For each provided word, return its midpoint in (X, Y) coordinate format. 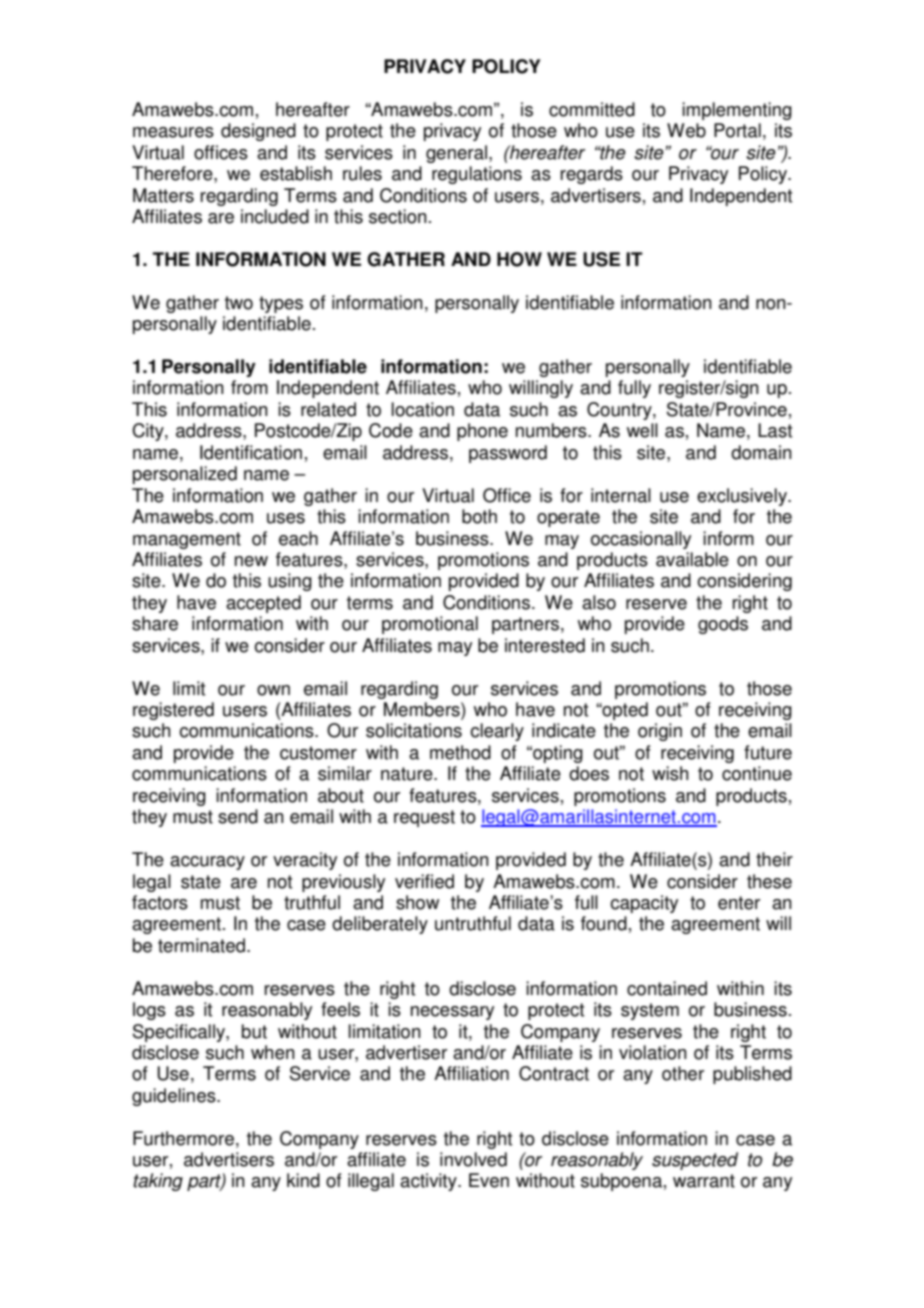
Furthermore (183, 1138)
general (456, 154)
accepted (263, 604)
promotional (430, 625)
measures (173, 132)
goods (723, 625)
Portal (737, 130)
